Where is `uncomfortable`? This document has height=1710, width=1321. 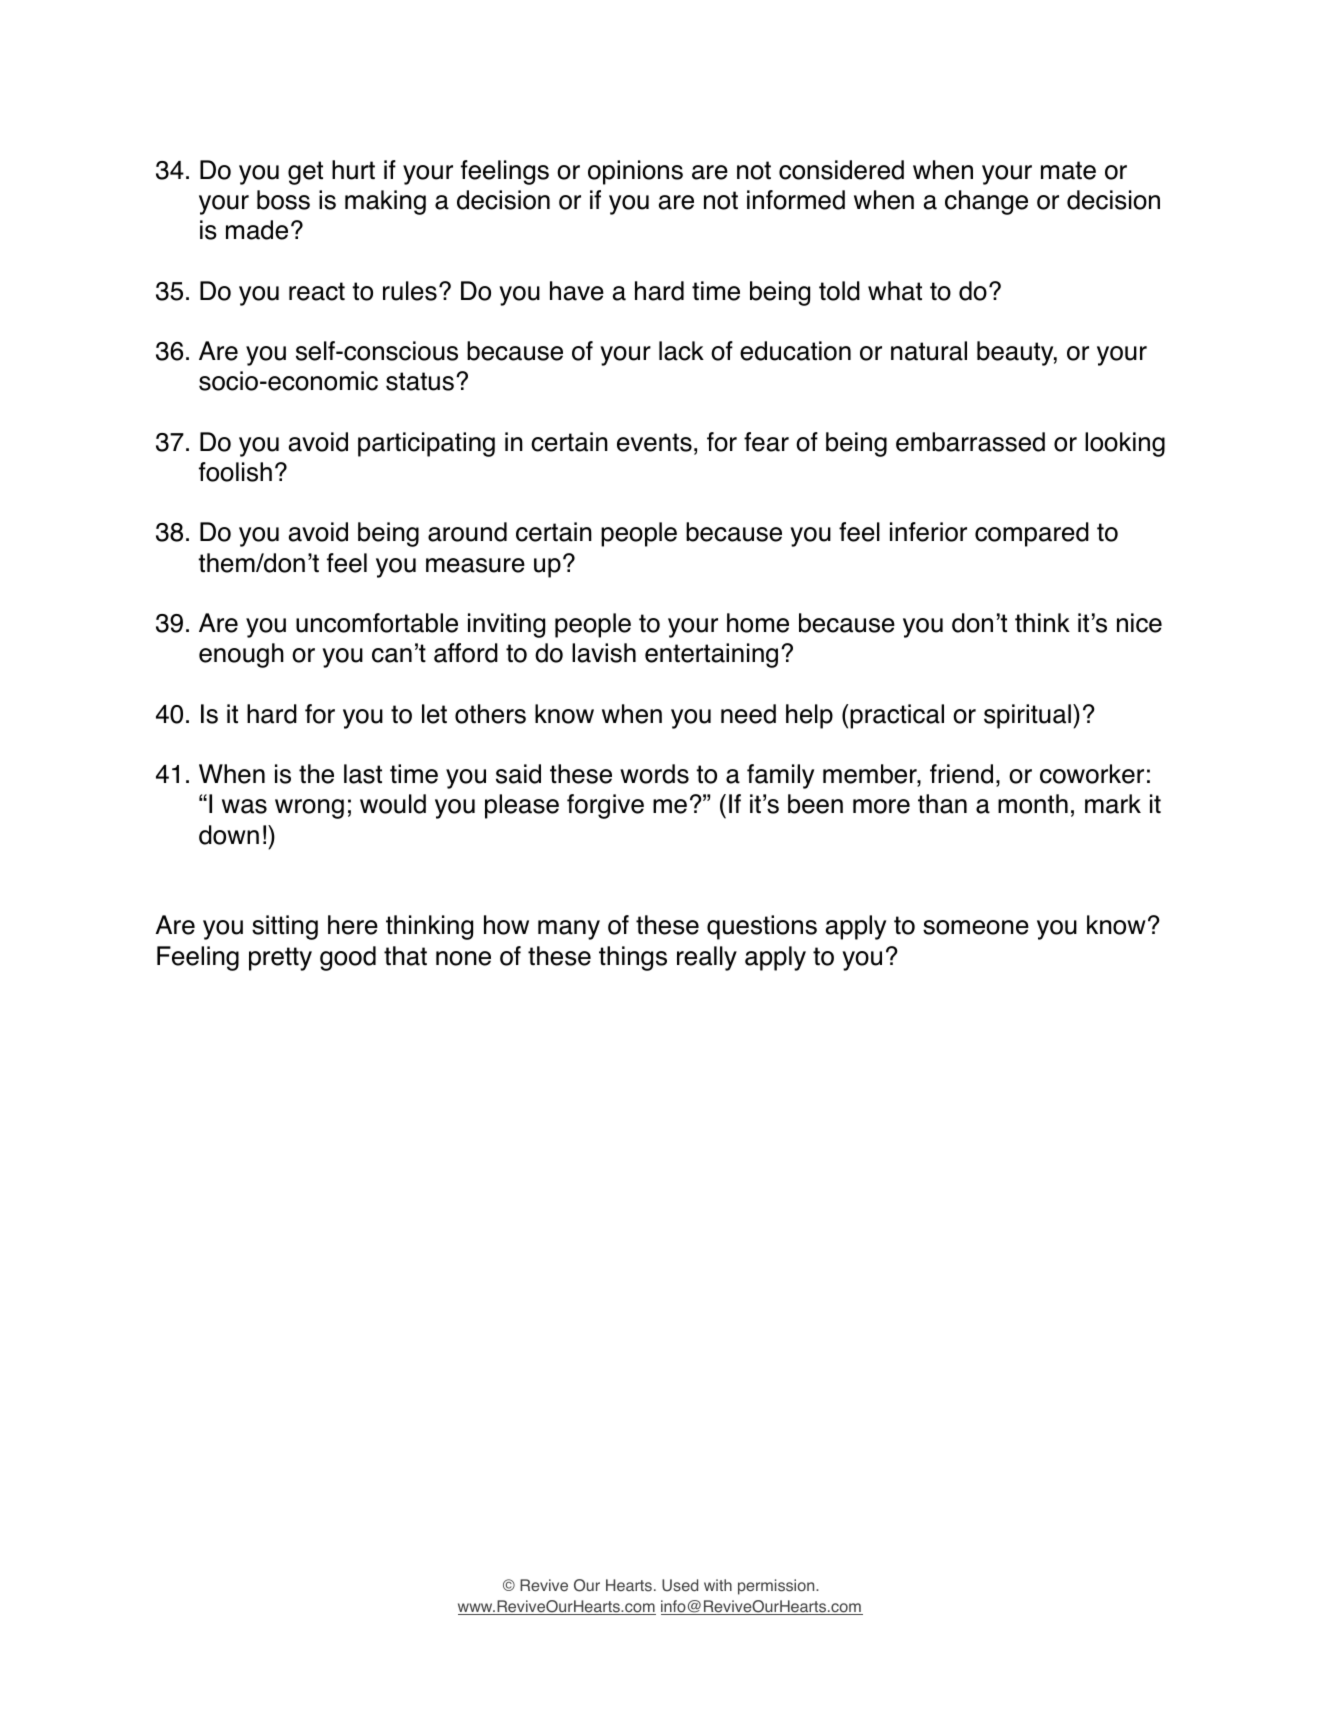 uncomfortable is located at coordinates (377, 623).
